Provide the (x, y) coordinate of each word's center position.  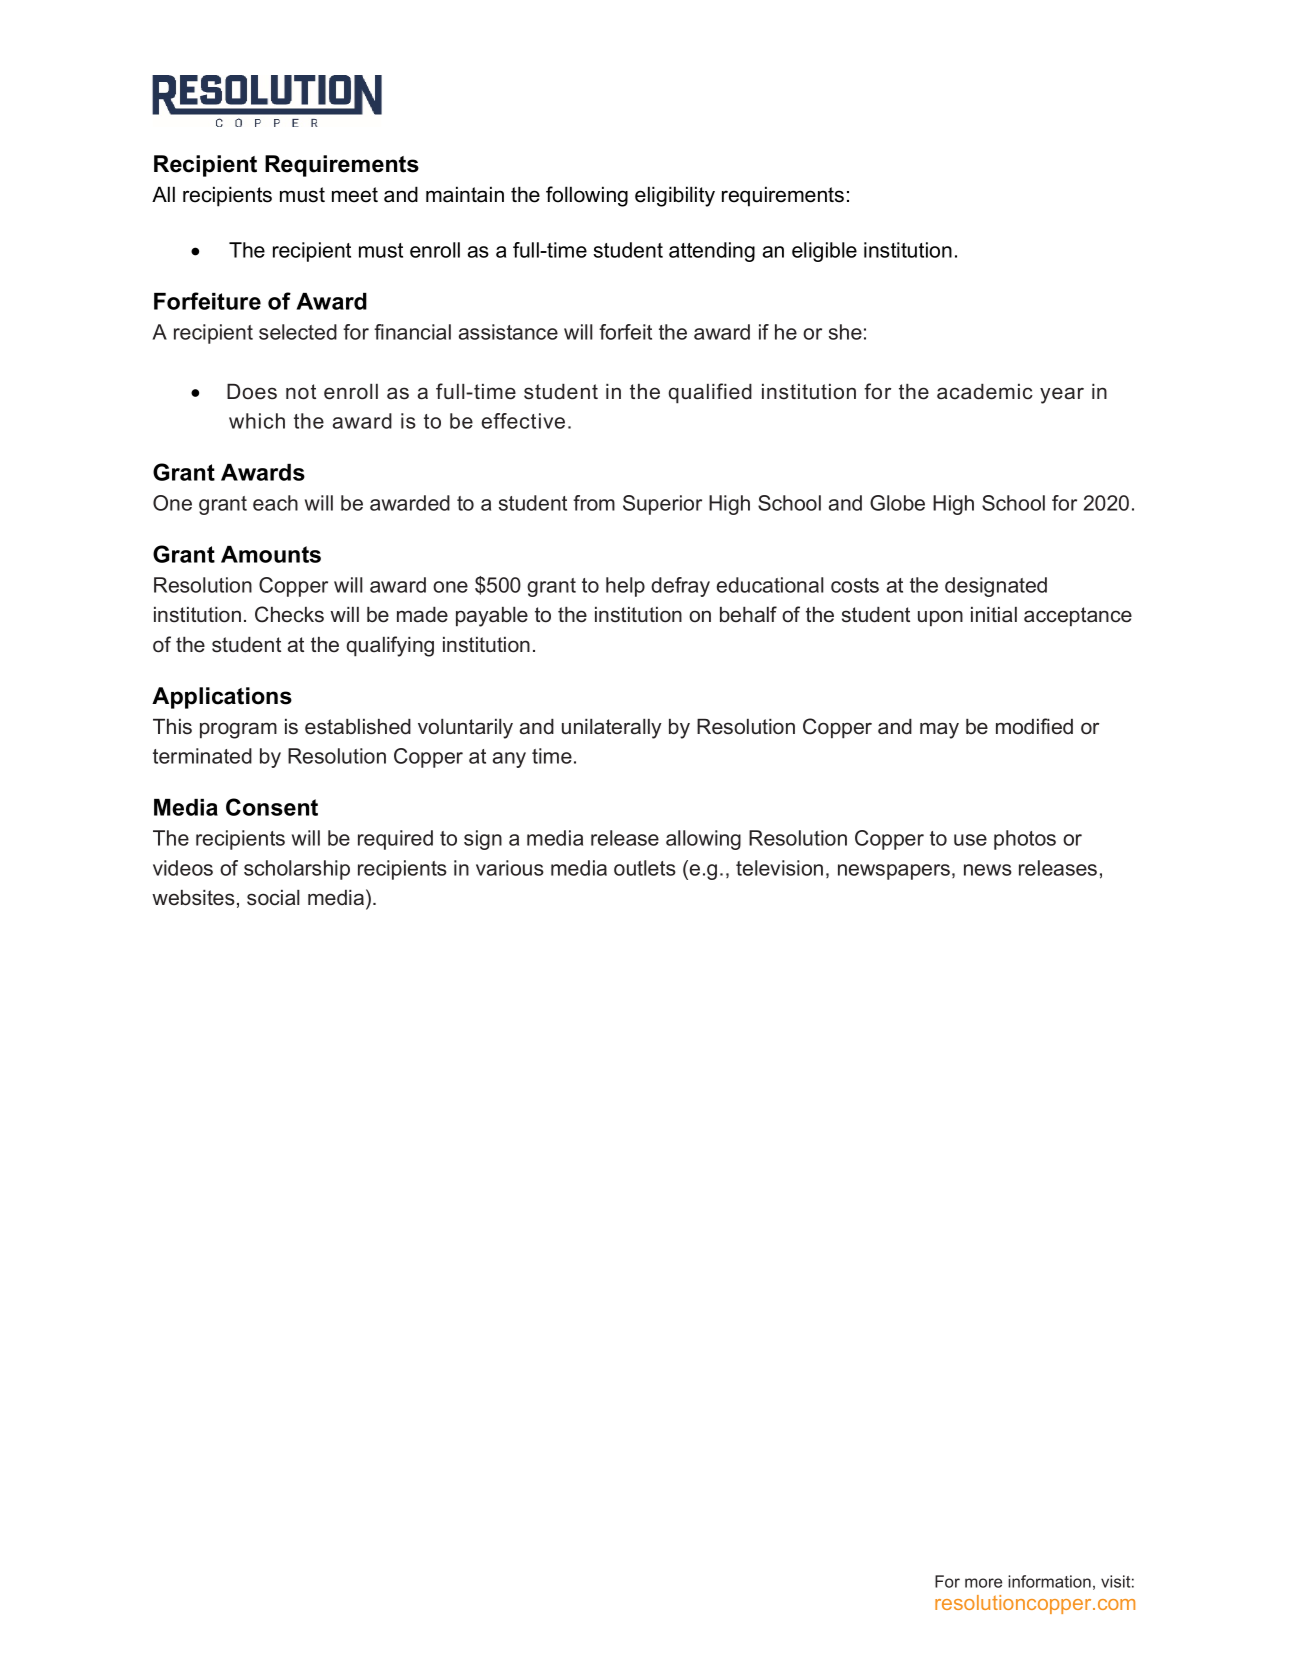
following (587, 196)
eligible (824, 252)
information (1049, 1581)
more (983, 1583)
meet (355, 195)
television (779, 868)
